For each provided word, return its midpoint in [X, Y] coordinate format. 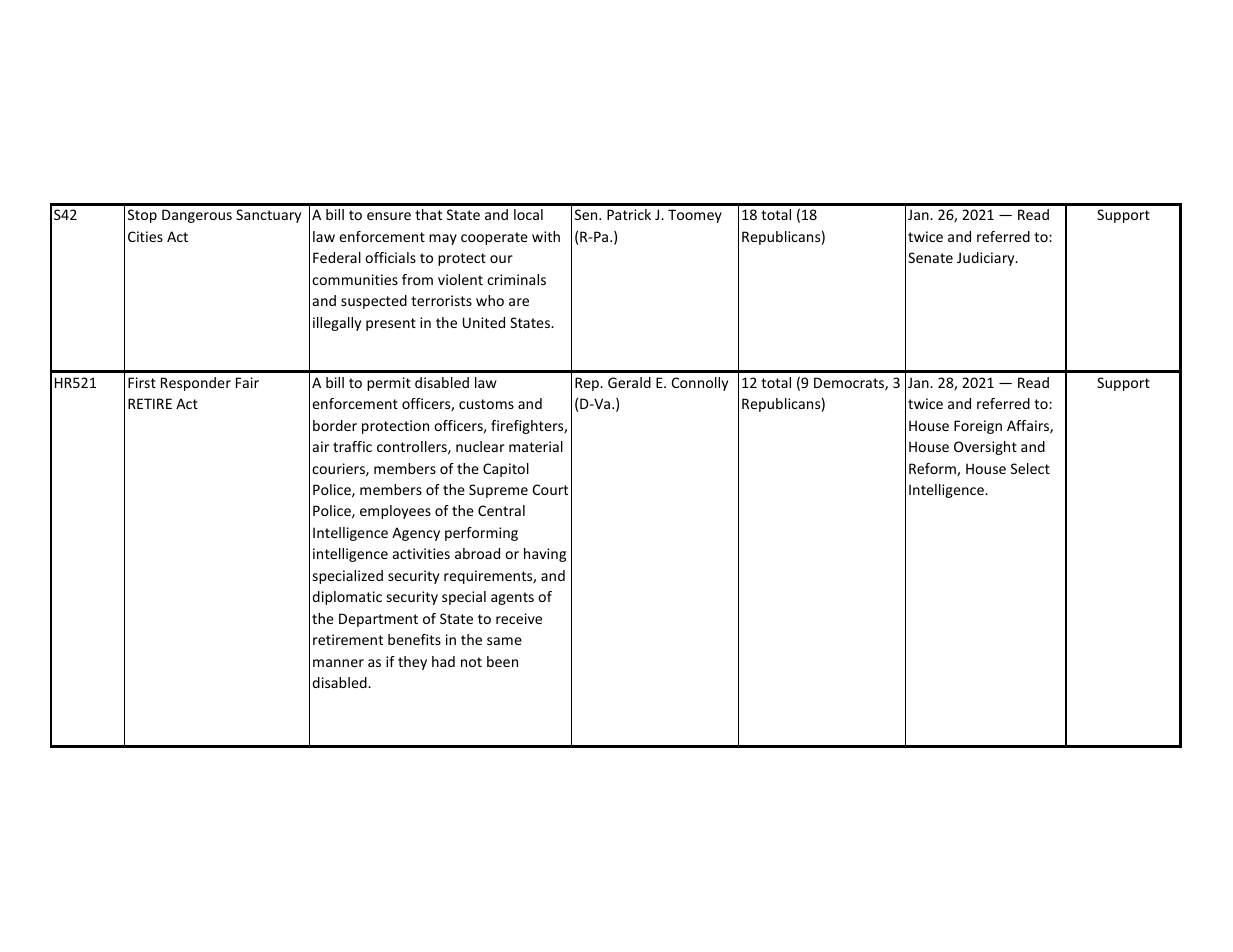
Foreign [978, 427]
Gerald [629, 382]
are [519, 302]
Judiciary [987, 259]
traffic [352, 446]
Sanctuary [268, 216]
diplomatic [347, 598]
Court [550, 489]
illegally [337, 324]
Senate [930, 257]
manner [338, 663]
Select [1030, 468]
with [546, 236]
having [545, 555]
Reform [933, 469]
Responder [196, 384]
